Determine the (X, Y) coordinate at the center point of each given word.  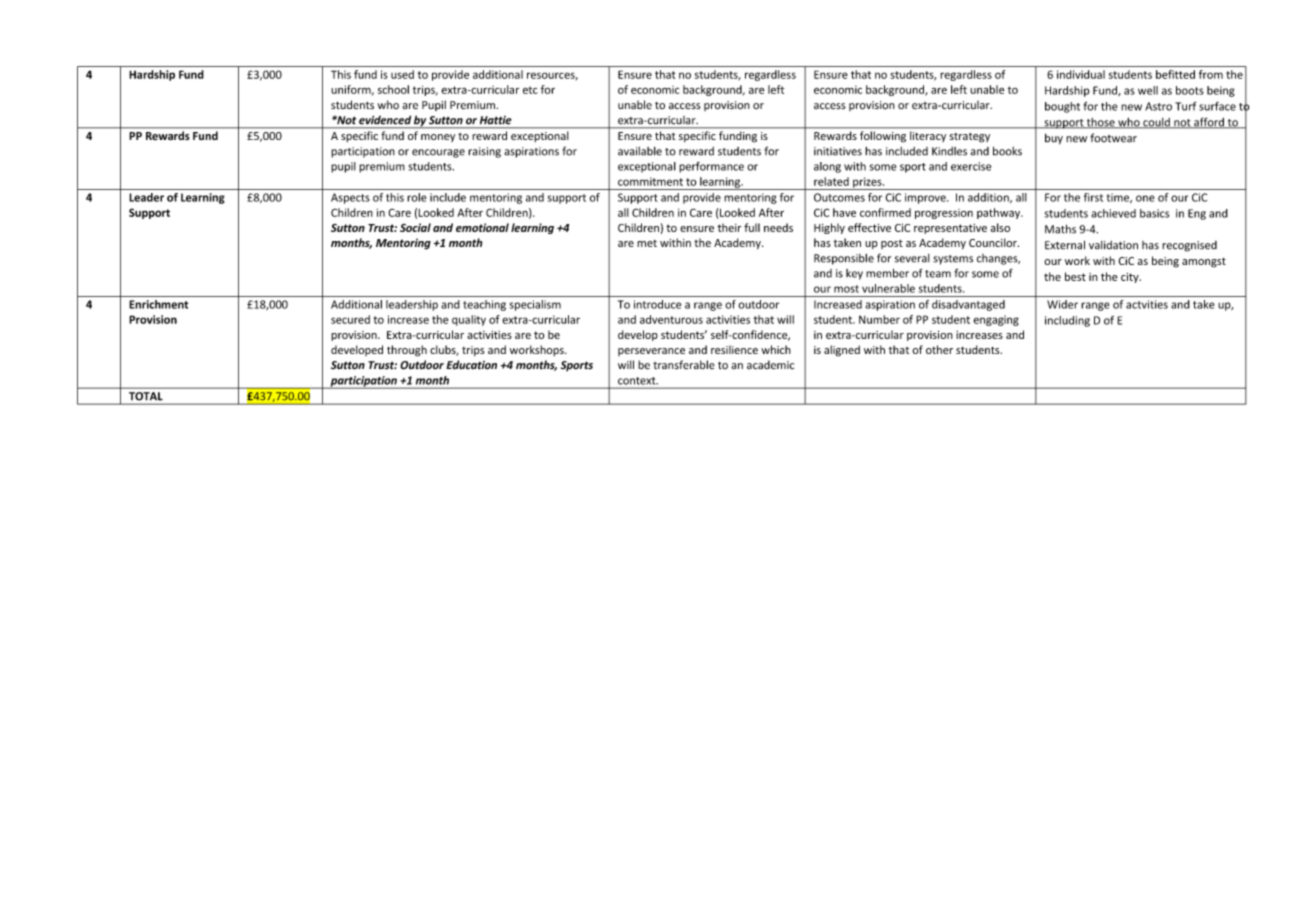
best (1075, 276)
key (854, 274)
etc (530, 90)
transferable (684, 365)
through (407, 351)
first (1093, 197)
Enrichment (158, 304)
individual (1081, 74)
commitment (650, 181)
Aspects (350, 198)
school (393, 89)
